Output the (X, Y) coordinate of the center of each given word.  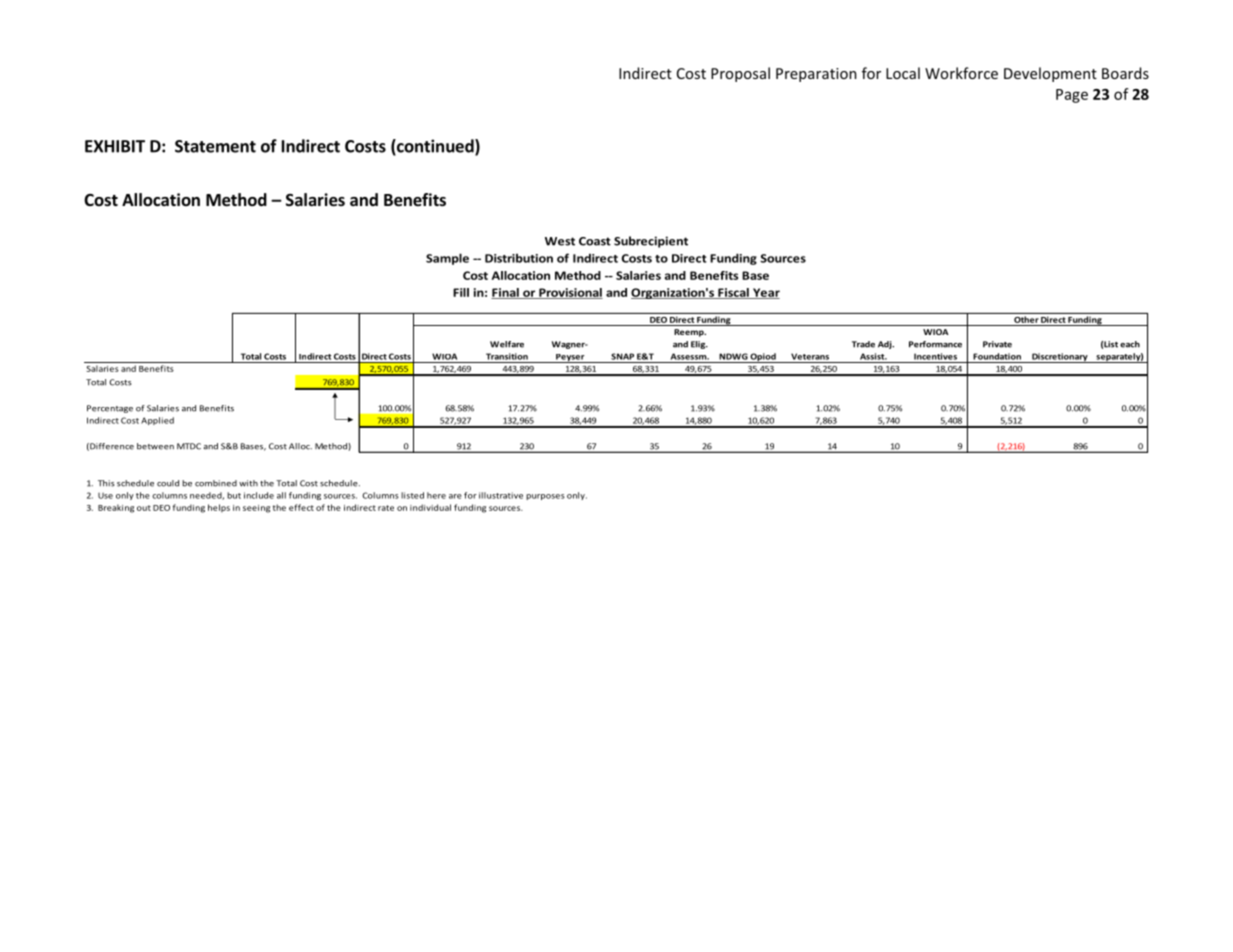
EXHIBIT (115, 146)
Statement (215, 146)
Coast (595, 241)
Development (1050, 74)
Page (1072, 96)
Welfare (507, 344)
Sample (447, 259)
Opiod (763, 358)
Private (997, 344)
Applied (157, 421)
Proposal (740, 74)
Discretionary (1060, 358)
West (560, 241)
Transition (507, 356)
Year (765, 293)
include (259, 495)
